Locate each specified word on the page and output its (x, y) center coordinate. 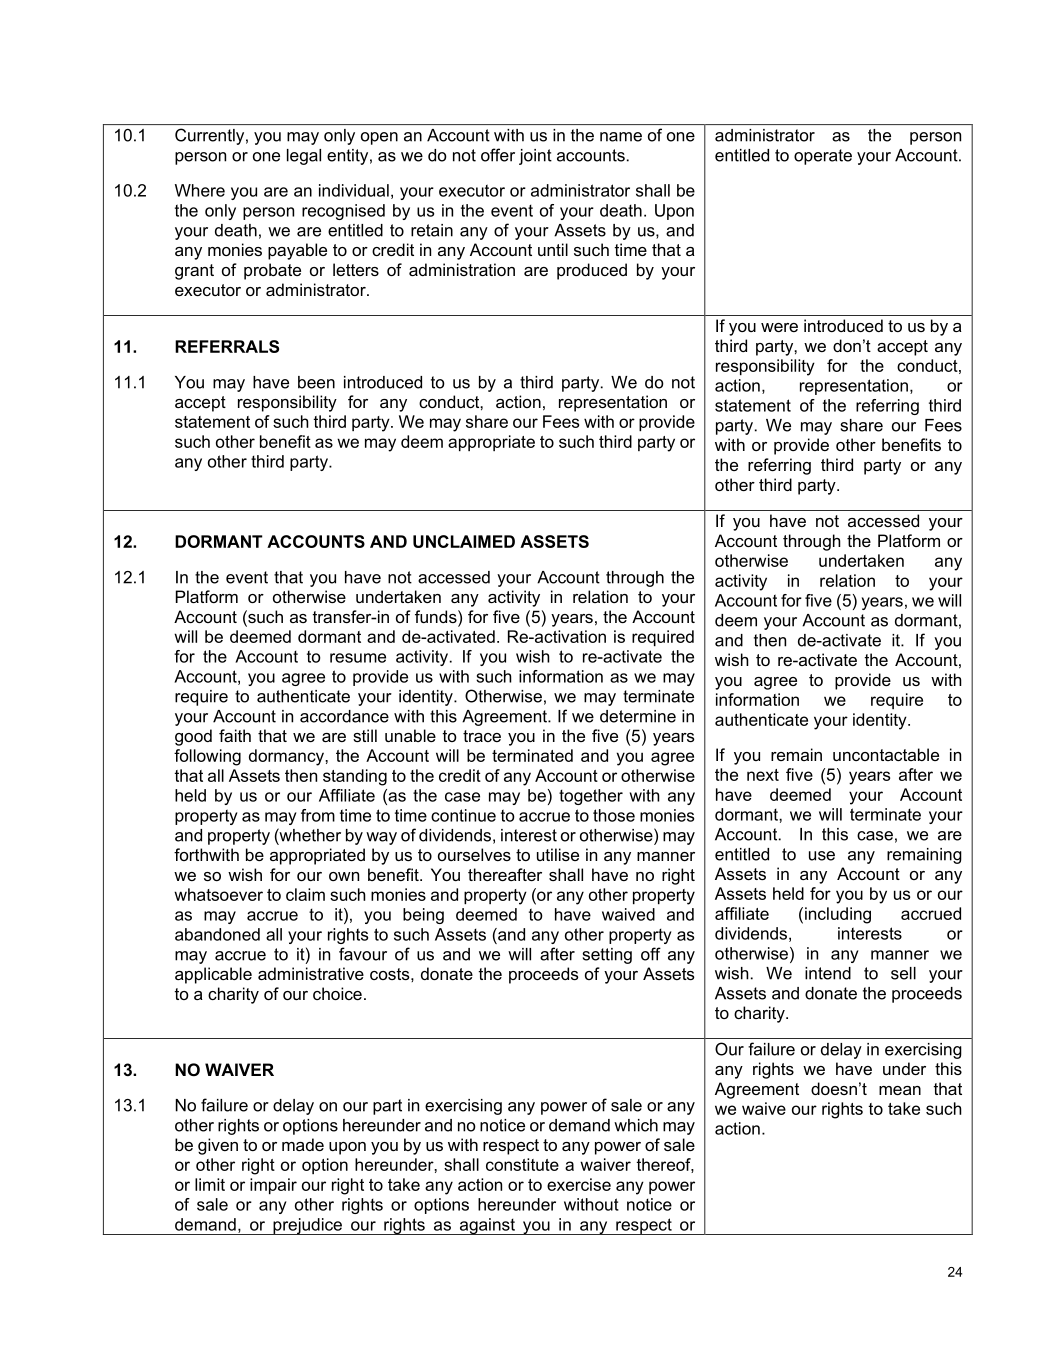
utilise (558, 854)
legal (304, 157)
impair (273, 1186)
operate (823, 157)
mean (900, 1090)
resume (358, 658)
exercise (579, 1184)
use (822, 856)
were (779, 327)
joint (535, 157)
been (316, 382)
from (318, 815)
